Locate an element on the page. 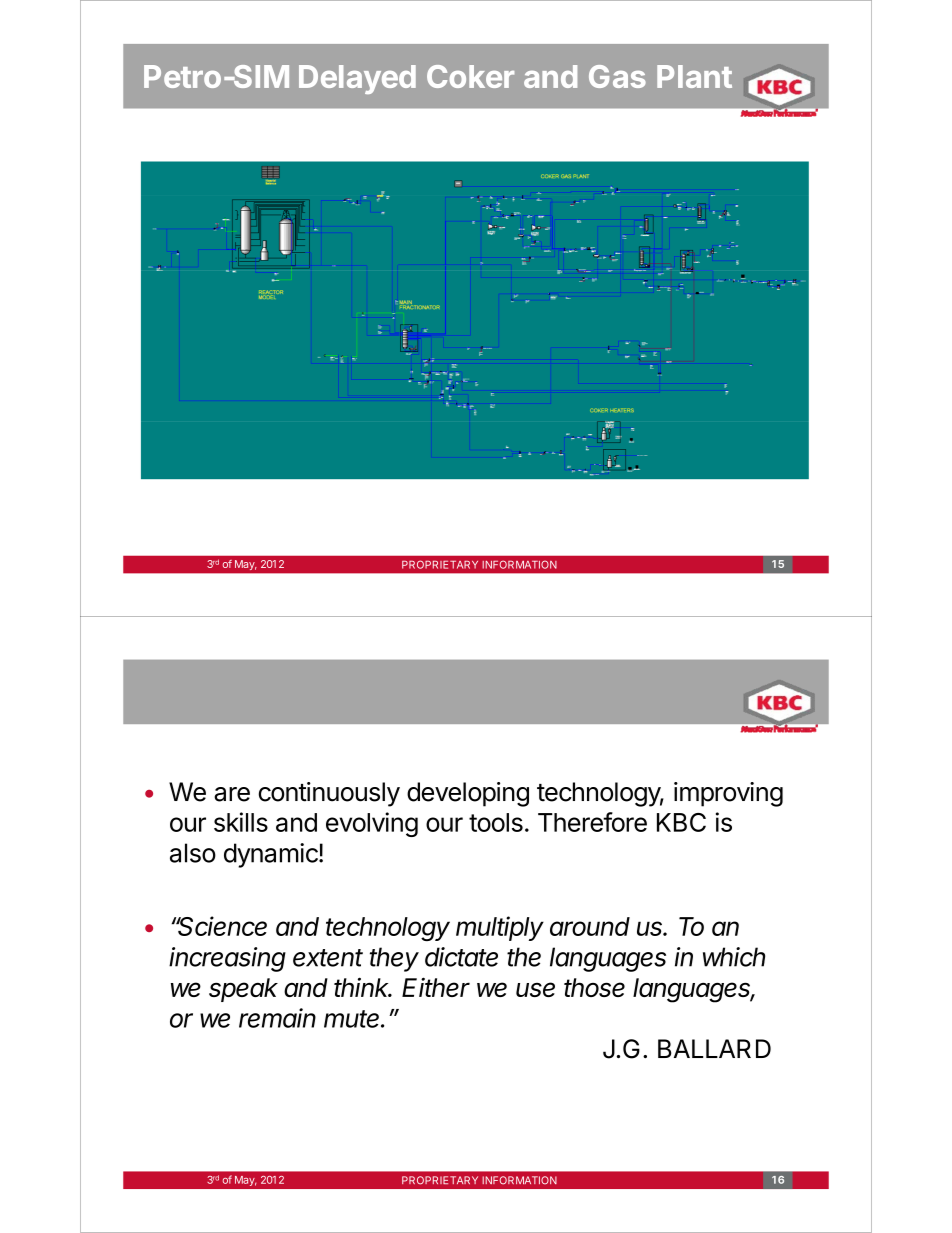 The width and height of the image is (952, 1233). BALLARD is located at coordinates (714, 1048).
